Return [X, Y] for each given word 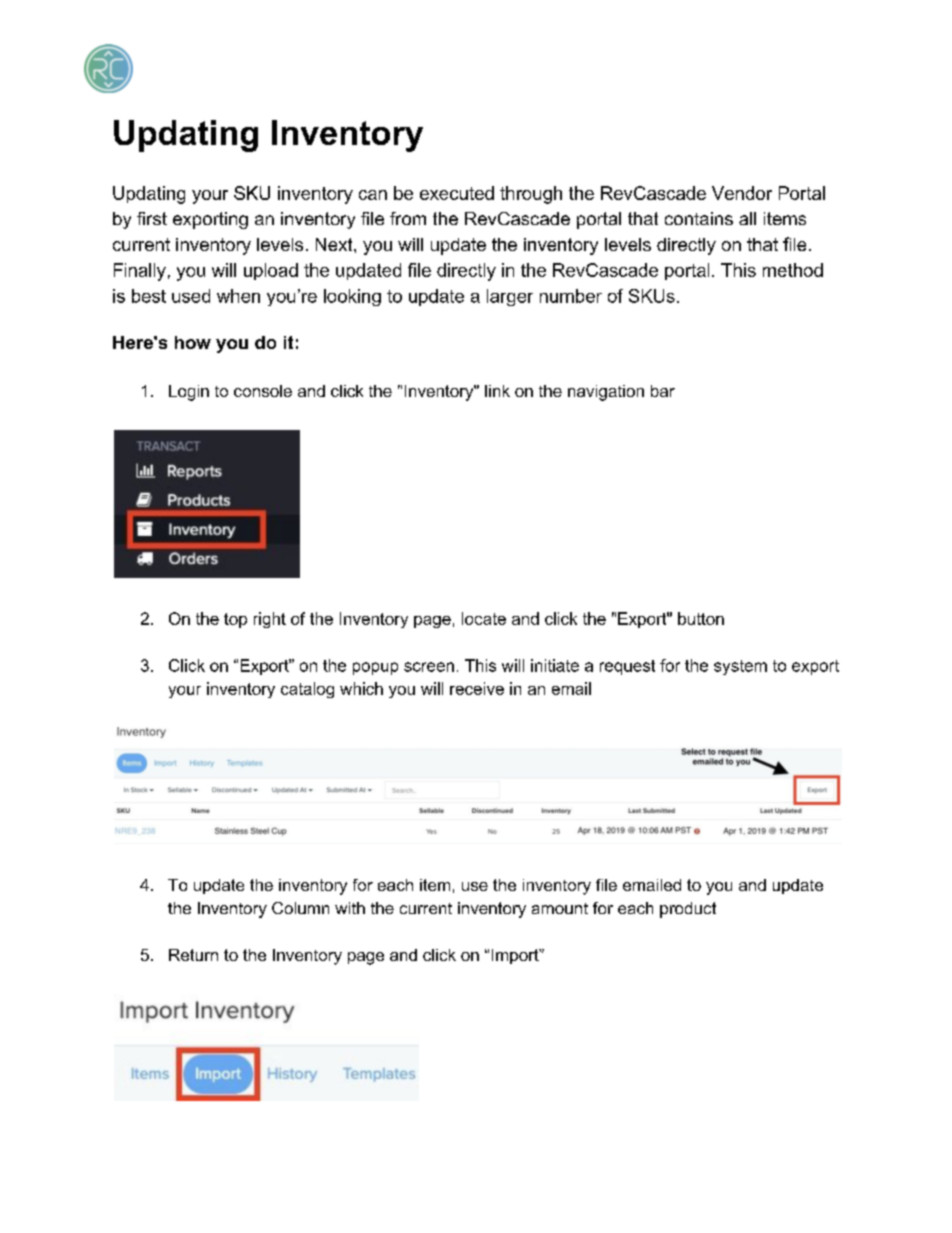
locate [484, 618]
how [193, 342]
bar [663, 391]
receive [477, 688]
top [235, 620]
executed [457, 193]
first [152, 218]
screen [429, 667]
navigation [606, 393]
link [497, 391]
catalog [307, 690]
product [688, 910]
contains [699, 218]
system [740, 667]
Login [189, 393]
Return [193, 955]
